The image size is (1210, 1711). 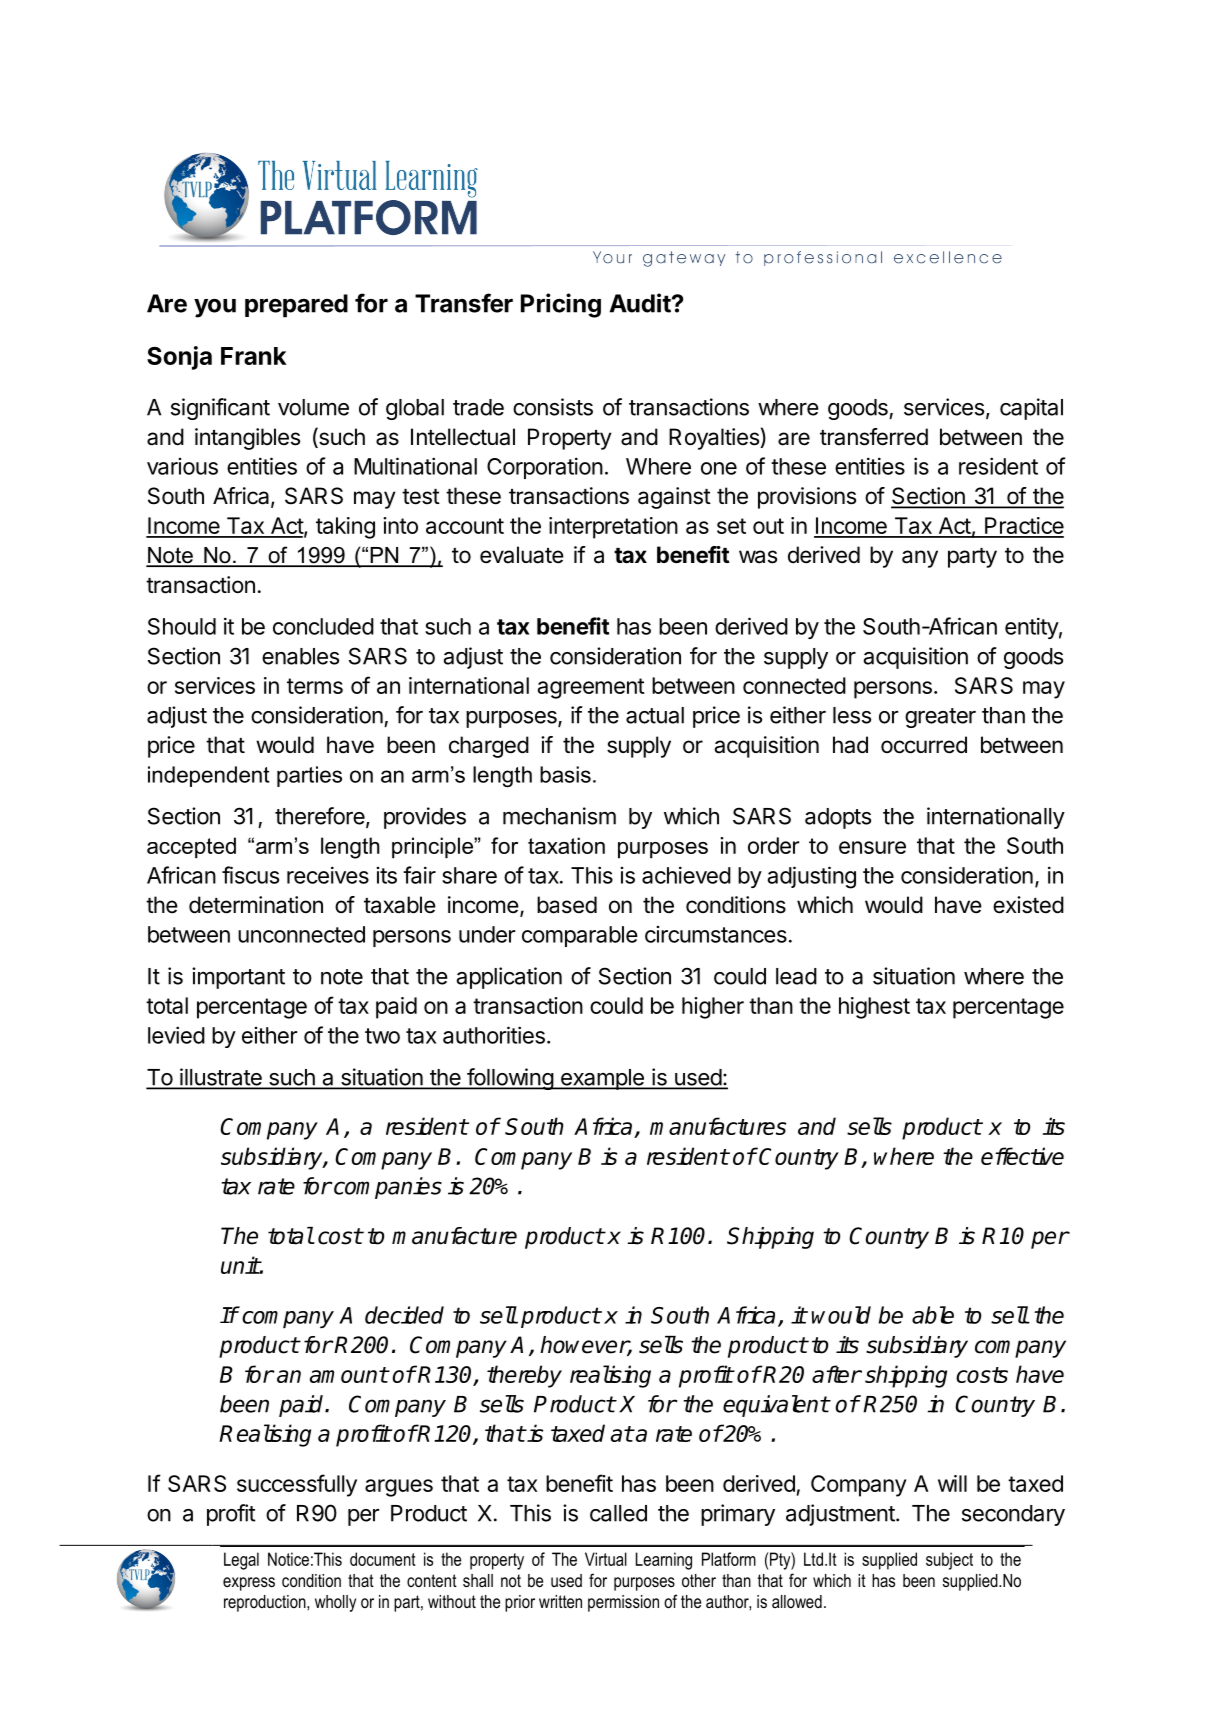 What do you see at coordinates (874, 1008) in the screenshot?
I see `highest` at bounding box center [874, 1008].
